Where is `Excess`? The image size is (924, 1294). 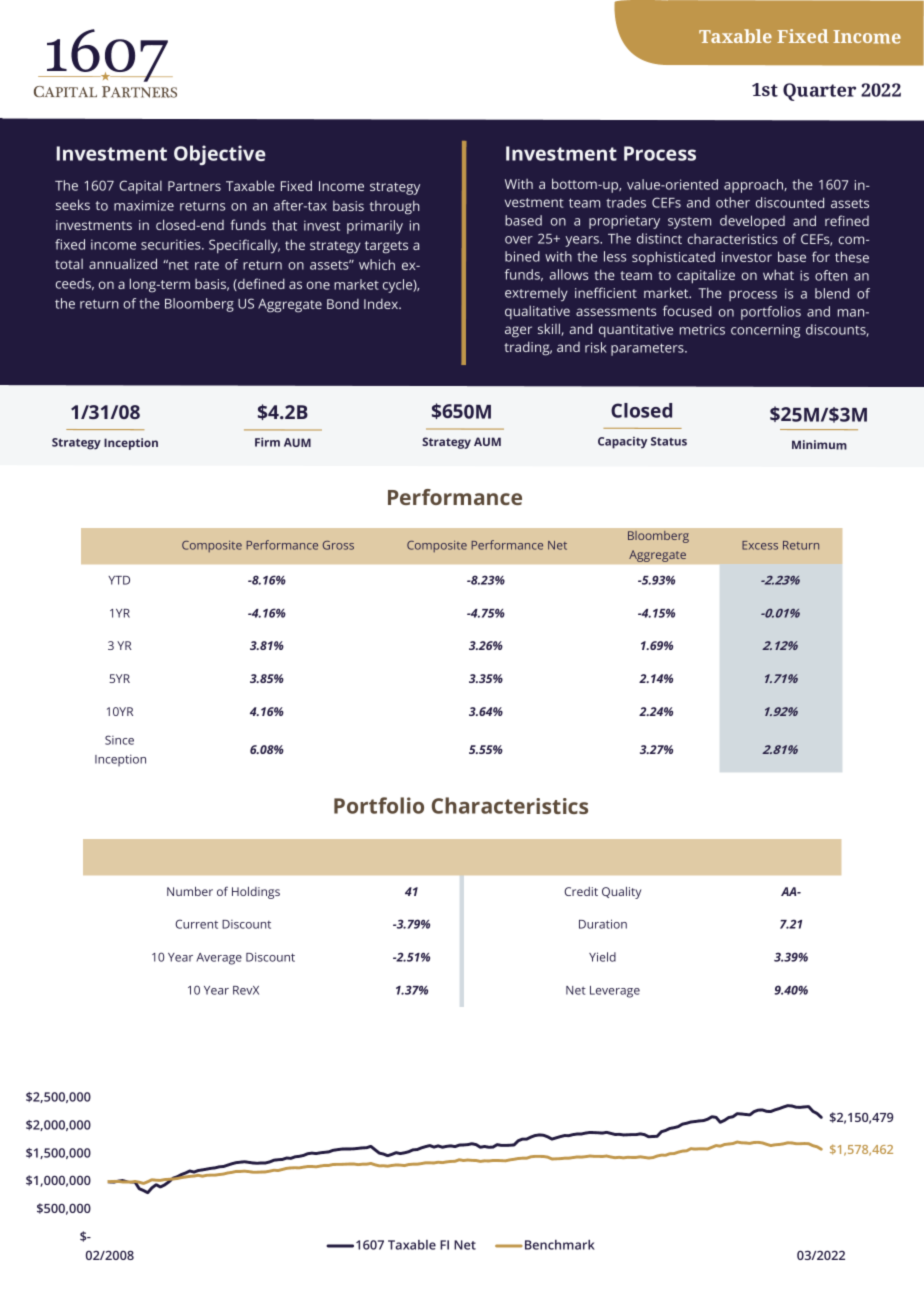
Excess is located at coordinates (760, 545).
